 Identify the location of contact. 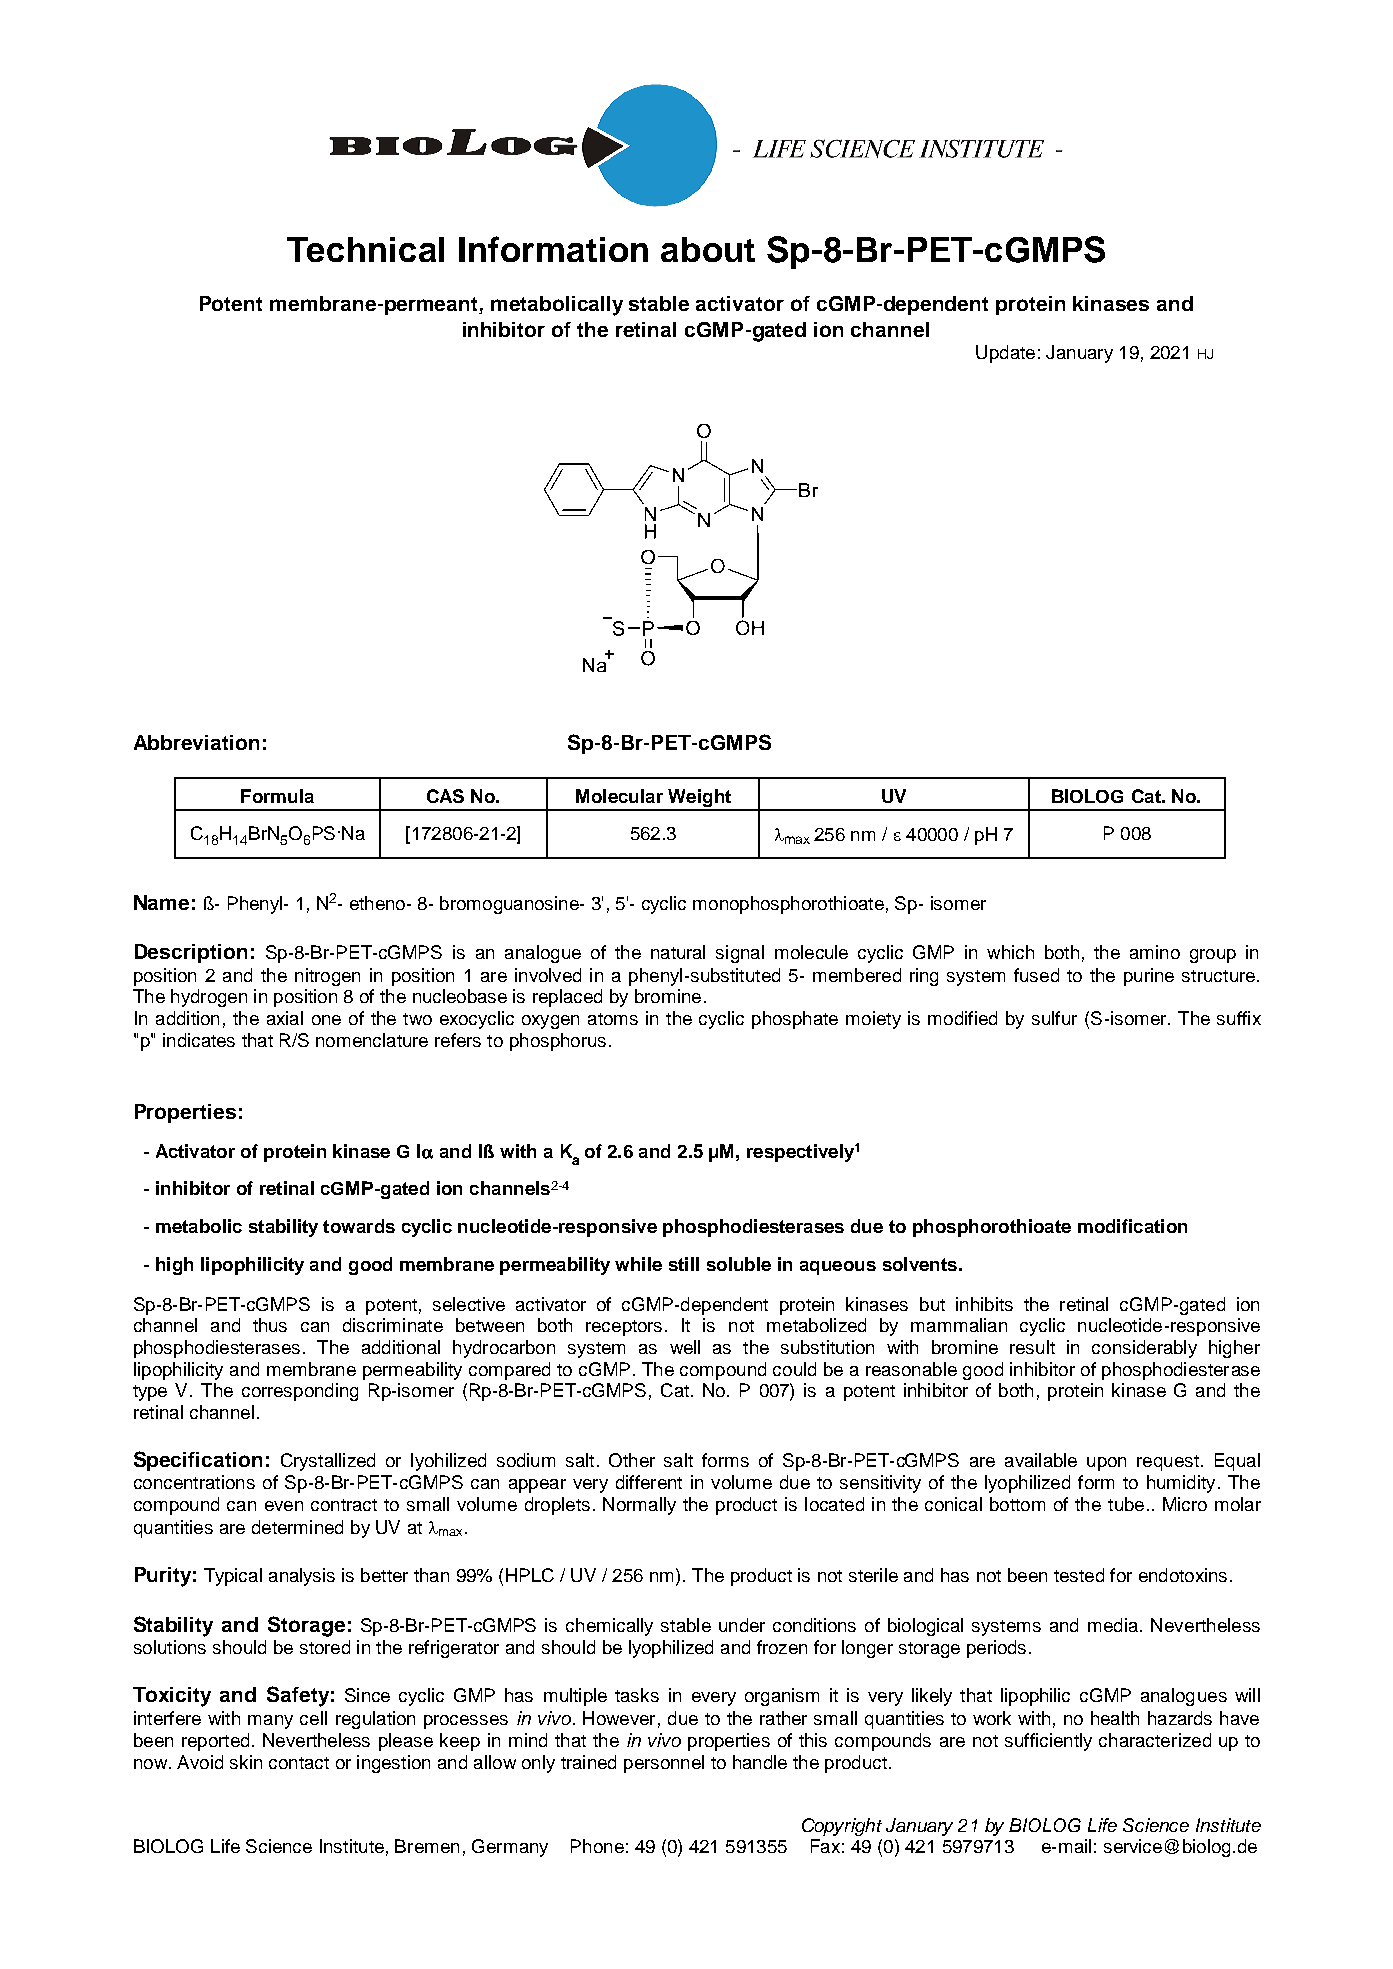
(299, 1763).
